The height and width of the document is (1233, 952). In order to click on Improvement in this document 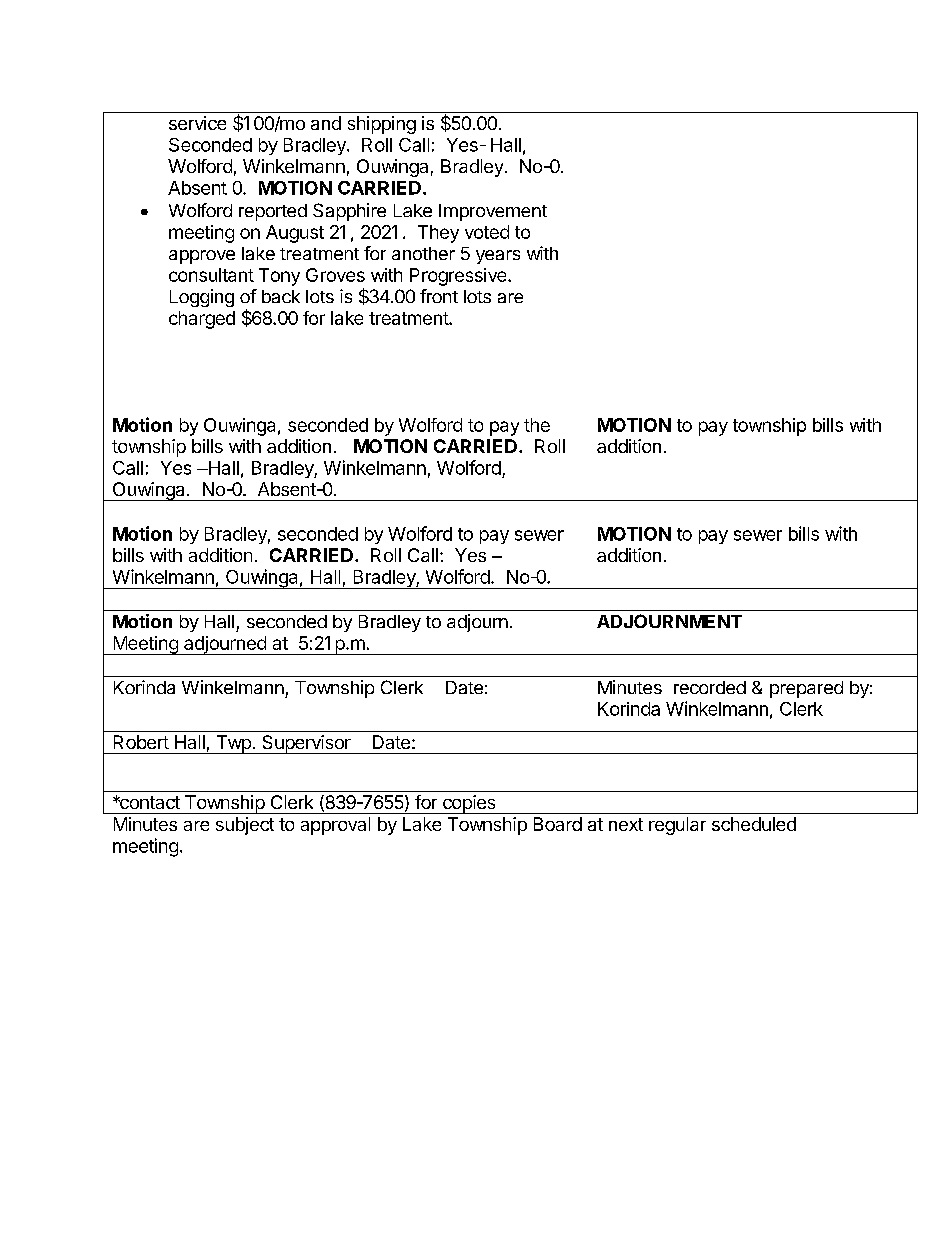, I will do `click(493, 212)`.
